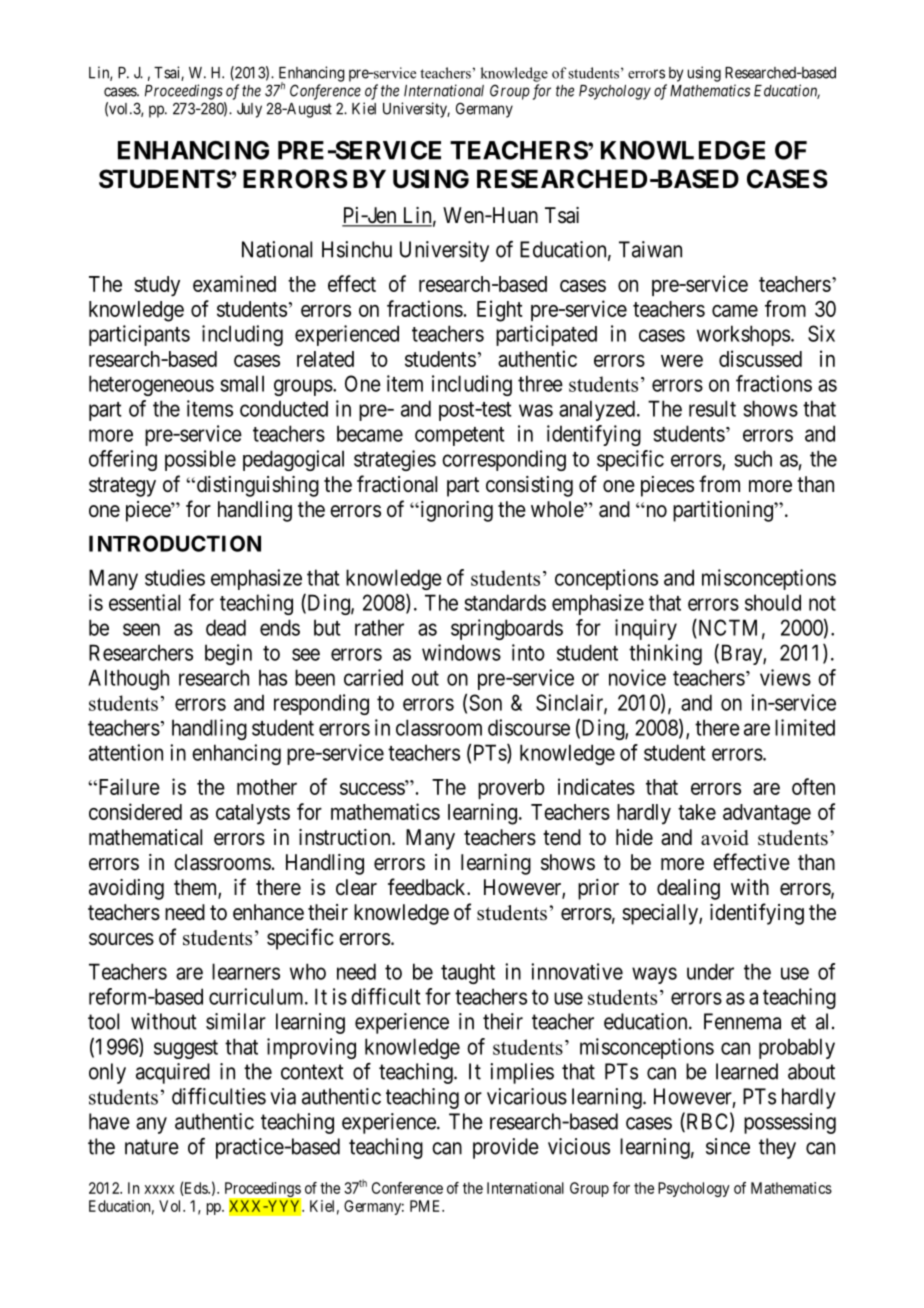 The width and height of the screenshot is (924, 1308). I want to click on July, so click(249, 110).
